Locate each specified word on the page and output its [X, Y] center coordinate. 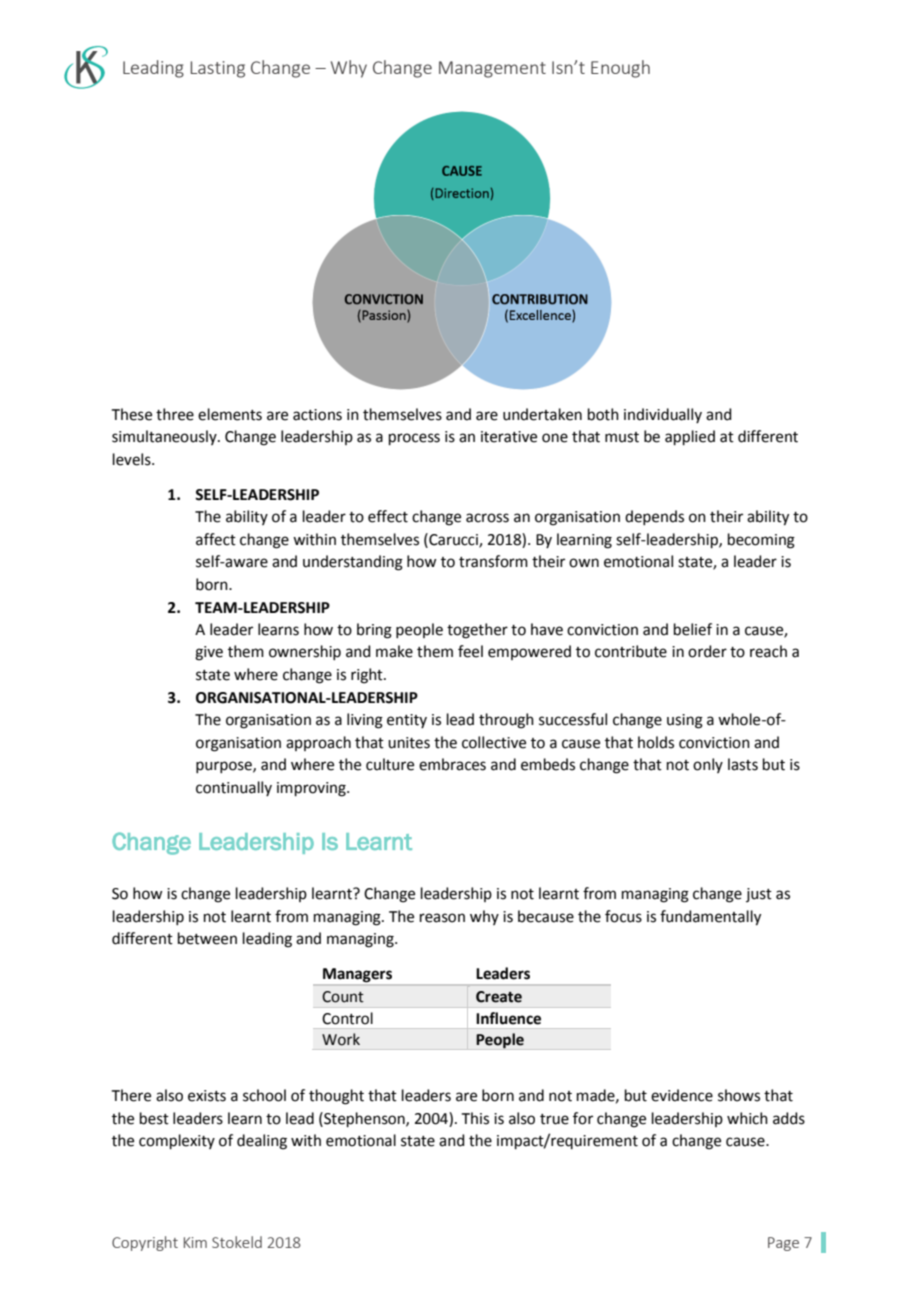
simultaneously [165, 437]
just [759, 895]
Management [492, 69]
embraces [452, 764]
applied [690, 437]
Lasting [217, 69]
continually [234, 788]
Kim [195, 1242]
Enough [620, 69]
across [487, 518]
